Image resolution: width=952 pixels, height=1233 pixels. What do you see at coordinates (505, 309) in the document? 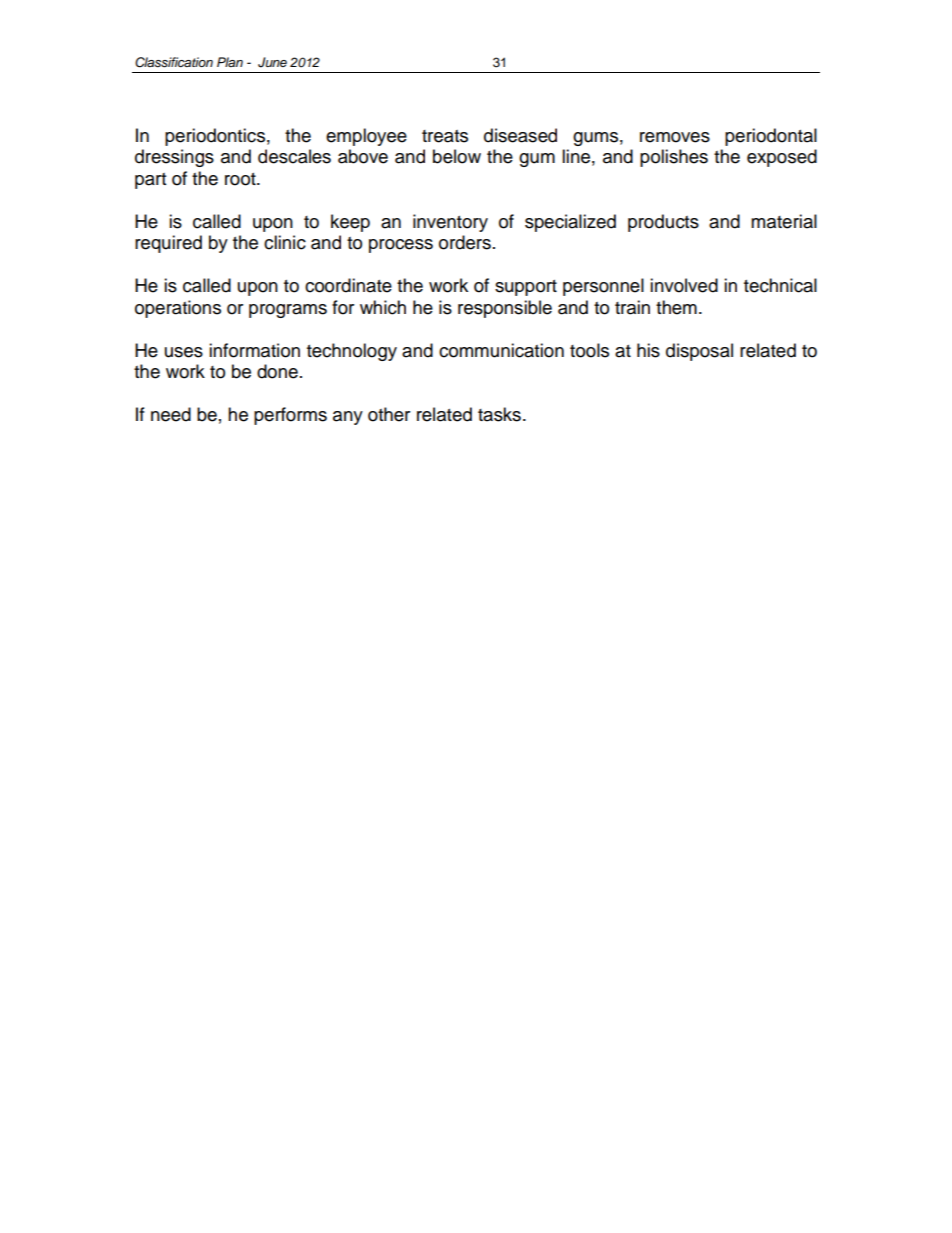
I see `responsible` at bounding box center [505, 309].
